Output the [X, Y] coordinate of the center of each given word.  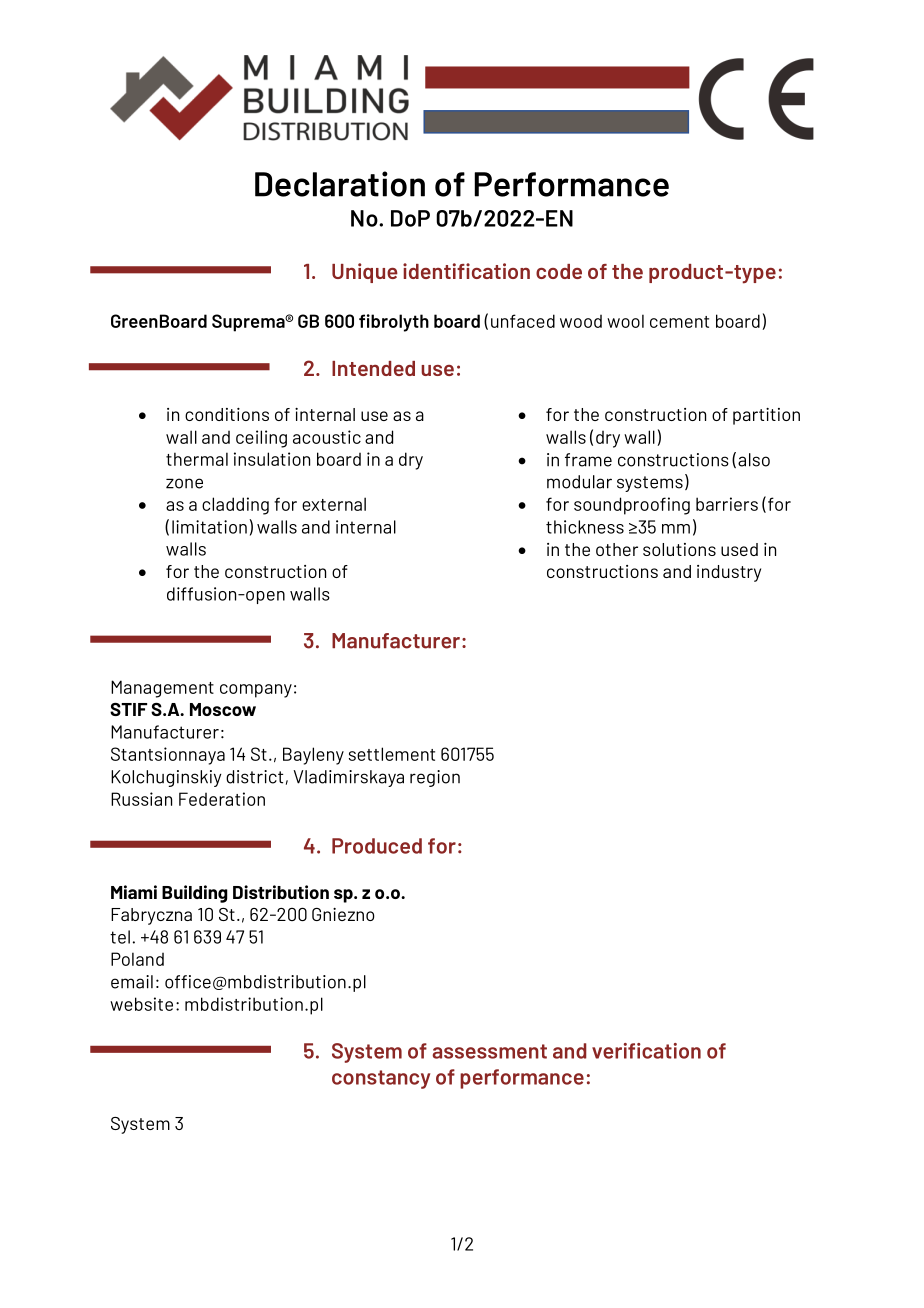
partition [766, 416]
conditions [227, 414]
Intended [373, 368]
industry [729, 573]
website [141, 1004]
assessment [489, 1051]
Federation [222, 799]
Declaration [340, 184]
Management [162, 689]
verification [646, 1051]
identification [466, 271]
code [559, 271]
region [435, 778]
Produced [377, 846]
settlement [392, 754]
